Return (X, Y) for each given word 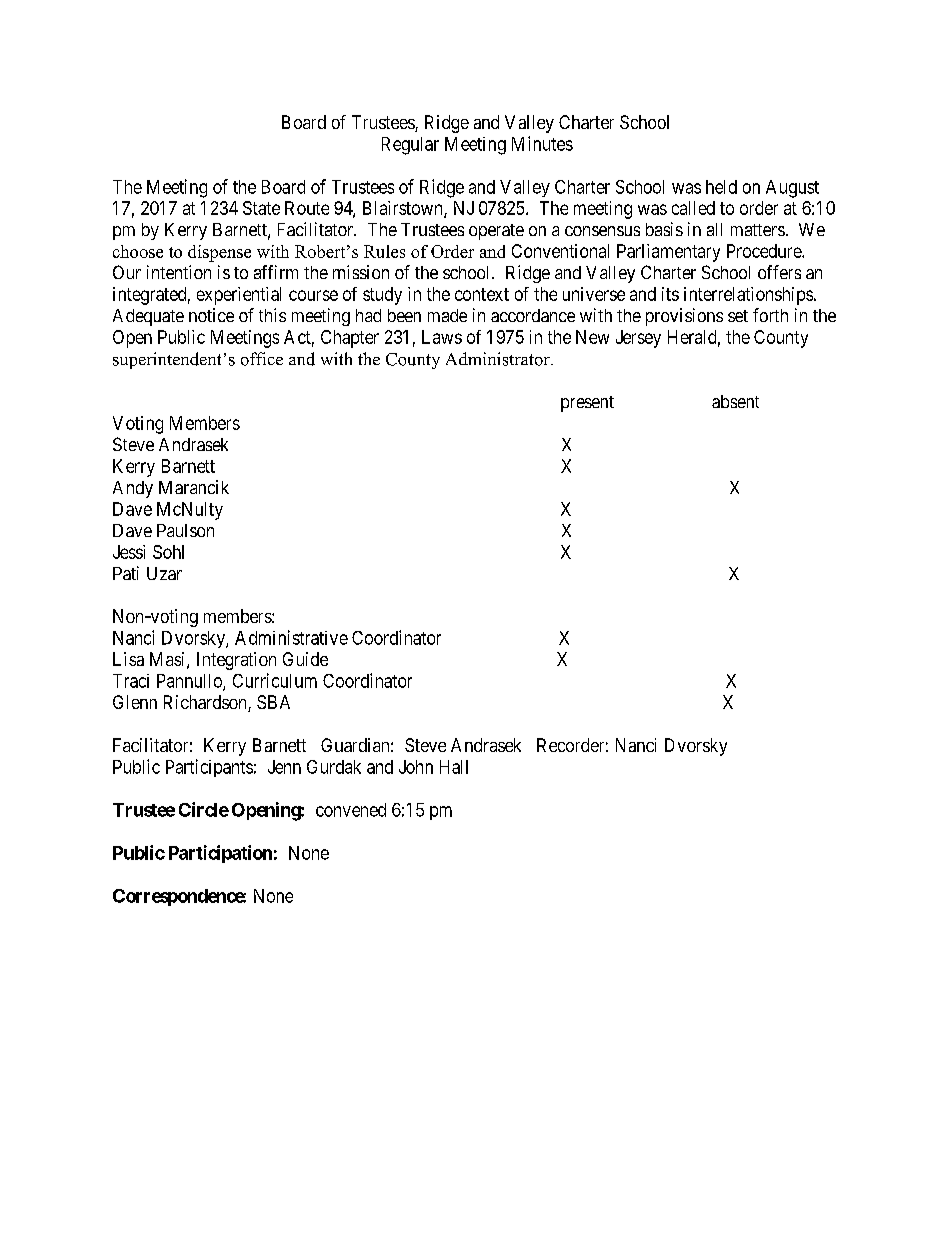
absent (735, 401)
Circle (204, 809)
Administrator (499, 359)
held (721, 187)
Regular (410, 146)
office (262, 359)
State (261, 208)
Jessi (129, 552)
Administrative (291, 637)
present (587, 404)
